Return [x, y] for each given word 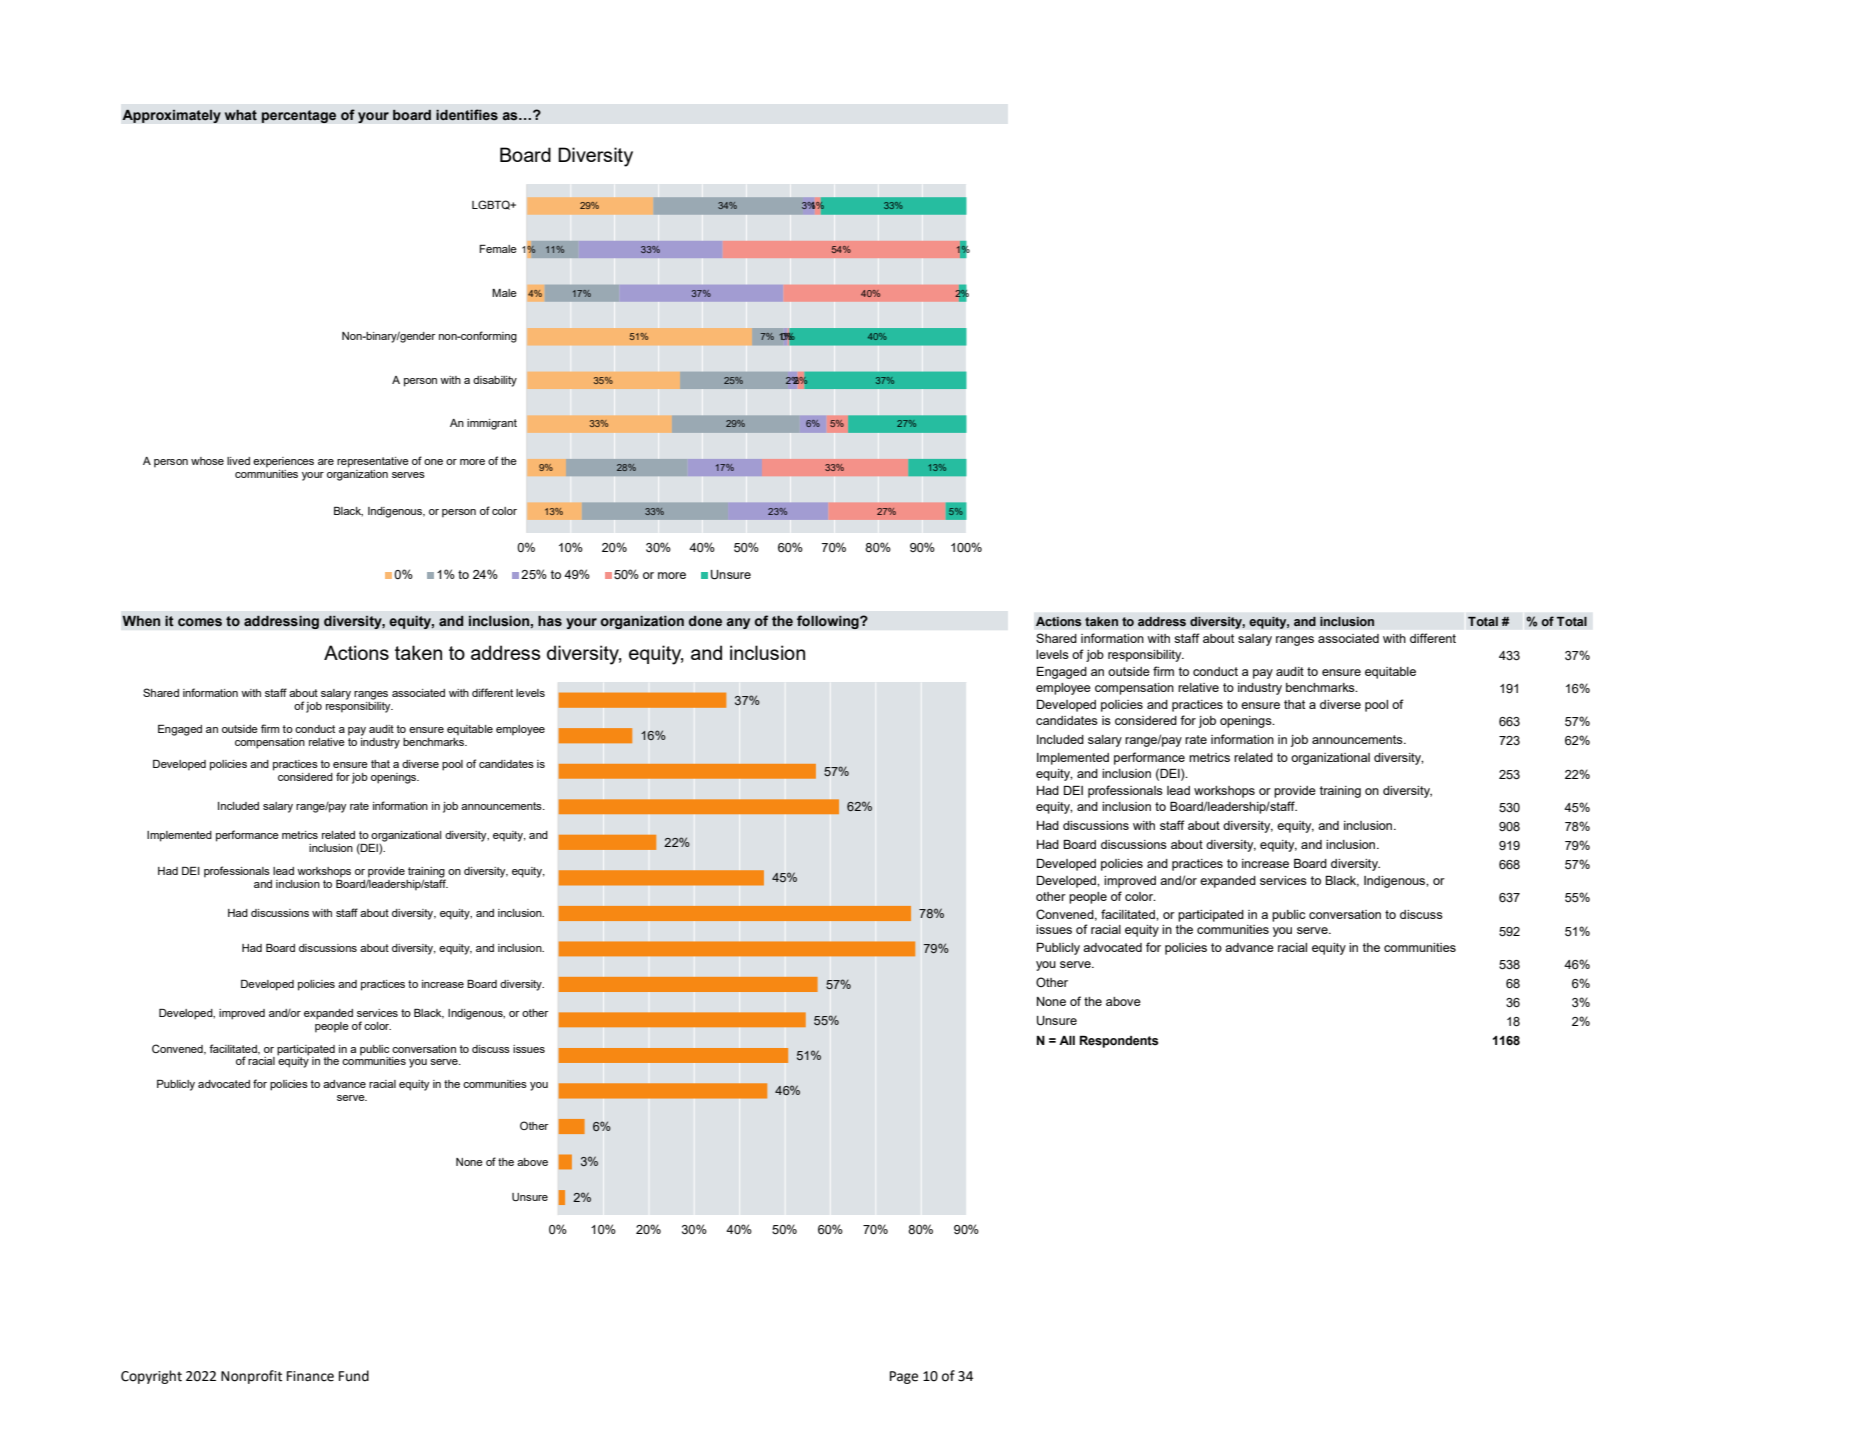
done [705, 621]
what [241, 115]
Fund [354, 1376]
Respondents [1119, 1042]
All [1067, 1040]
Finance [310, 1376]
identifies [467, 115]
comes [200, 622]
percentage [298, 116]
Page [904, 1377]
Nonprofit [251, 1377]
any [738, 623]
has [550, 621]
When [141, 621]
